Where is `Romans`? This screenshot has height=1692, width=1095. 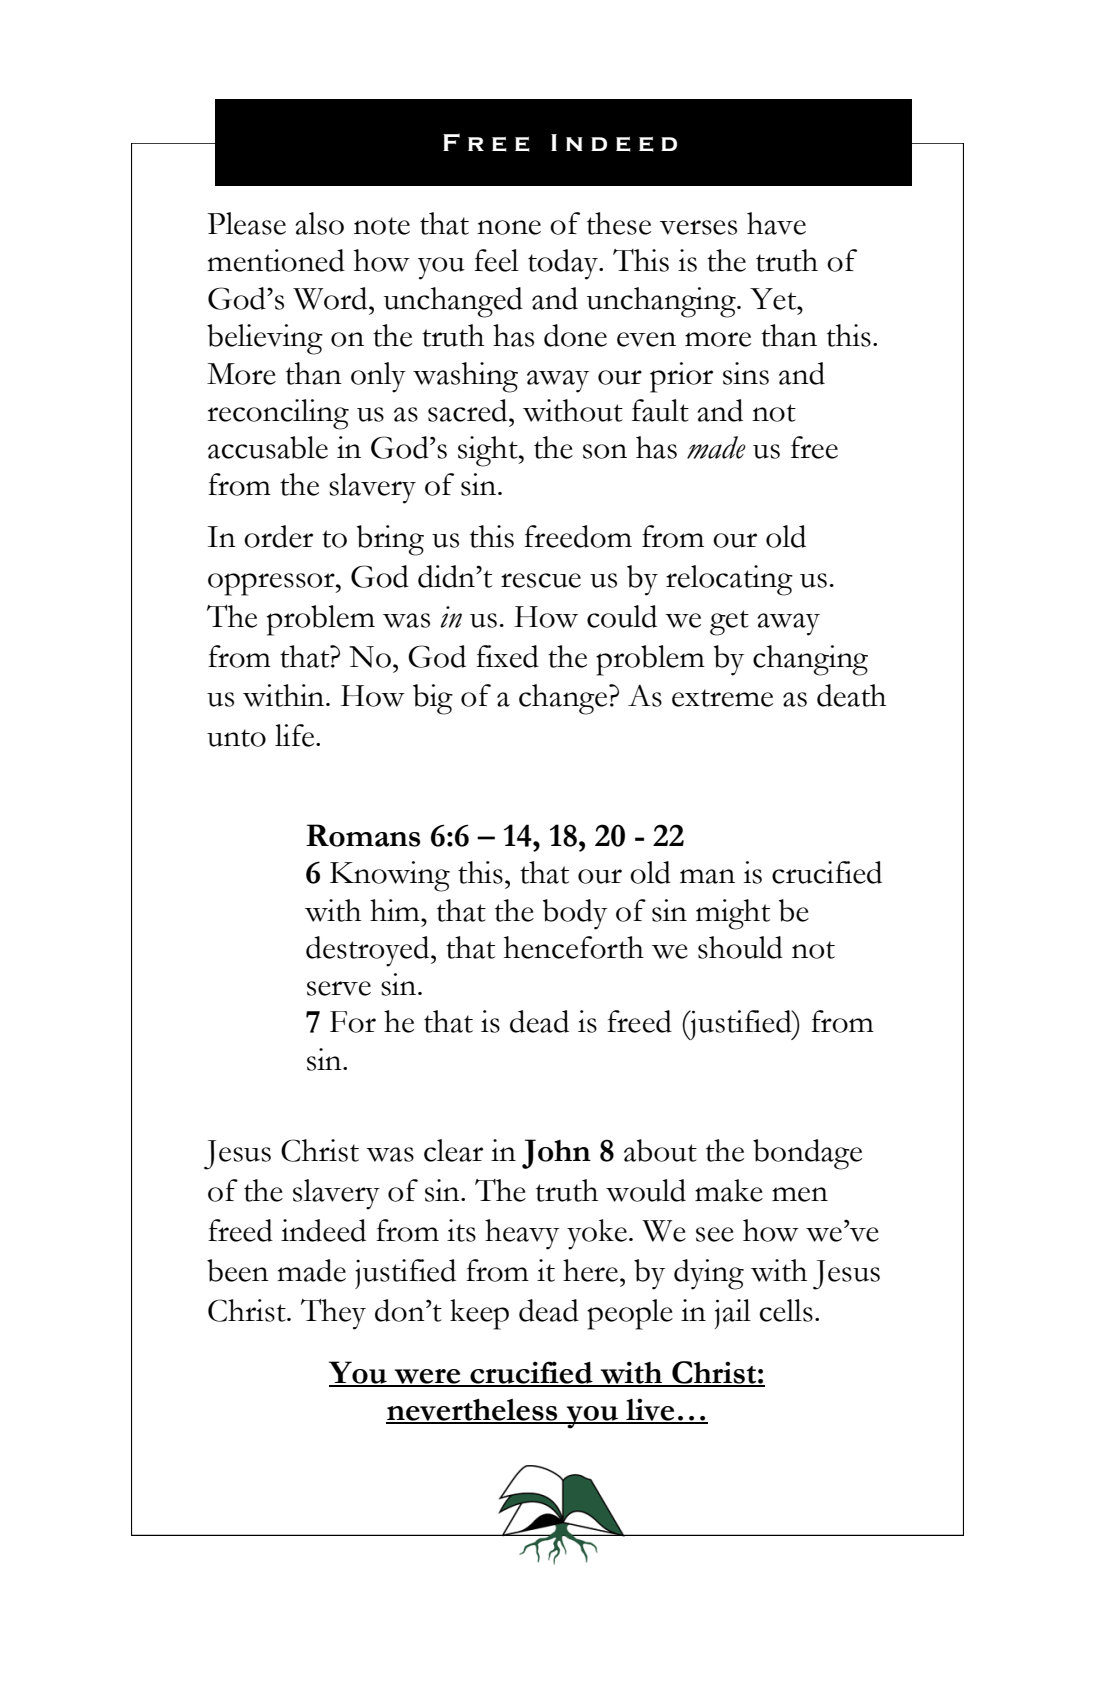
Romans is located at coordinates (363, 835).
